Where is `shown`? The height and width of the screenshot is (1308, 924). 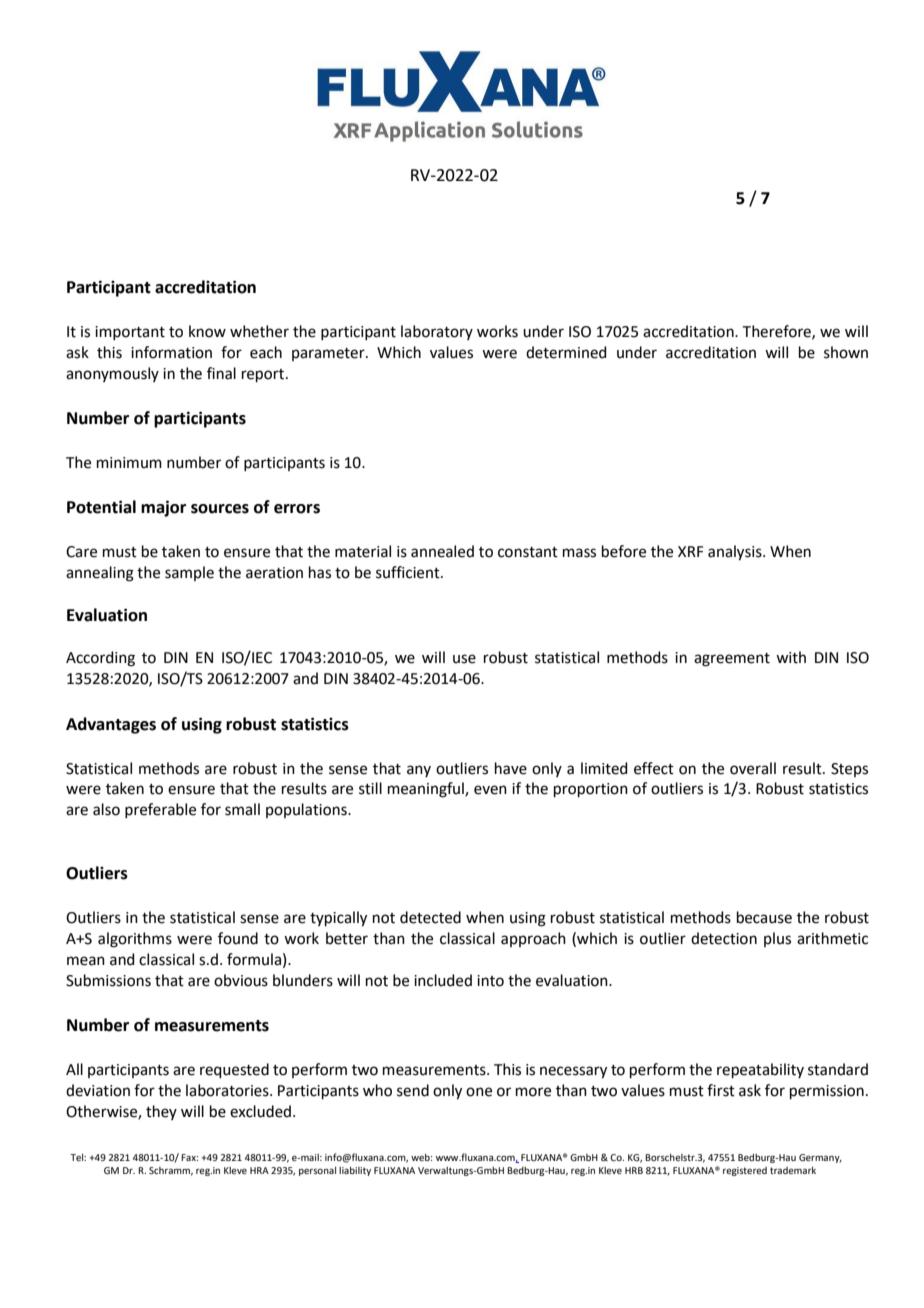 shown is located at coordinates (846, 352).
